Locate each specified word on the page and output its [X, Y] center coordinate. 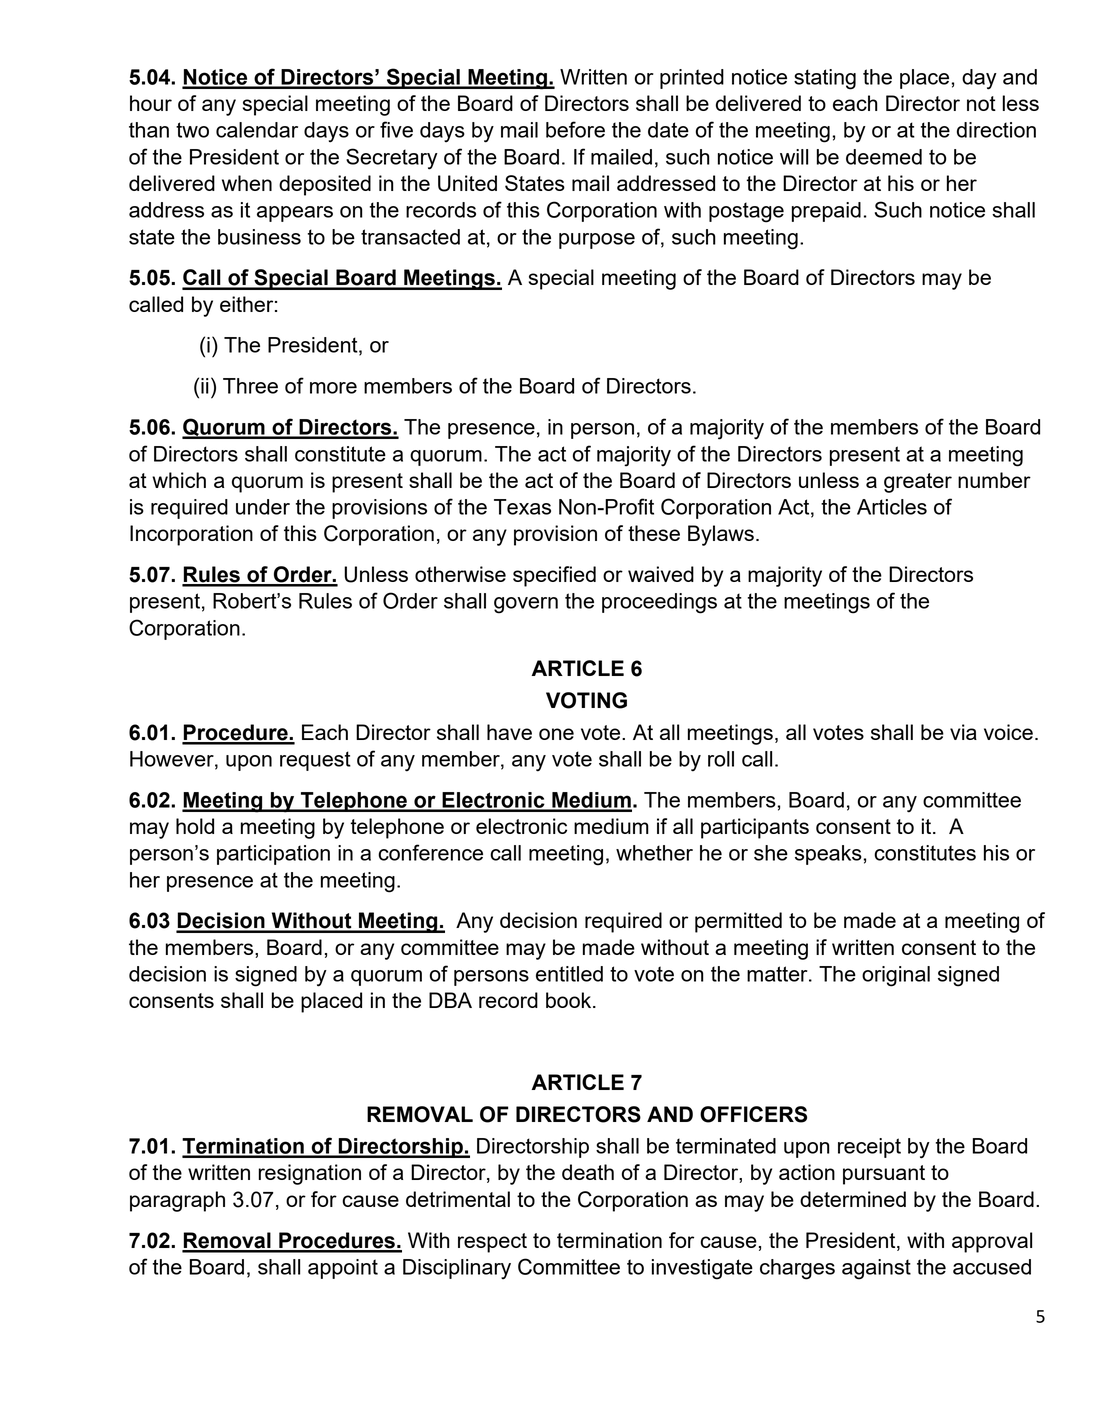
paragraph [177, 1201]
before [575, 129]
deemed [884, 157]
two [192, 130]
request [315, 761]
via [963, 732]
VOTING [586, 700]
